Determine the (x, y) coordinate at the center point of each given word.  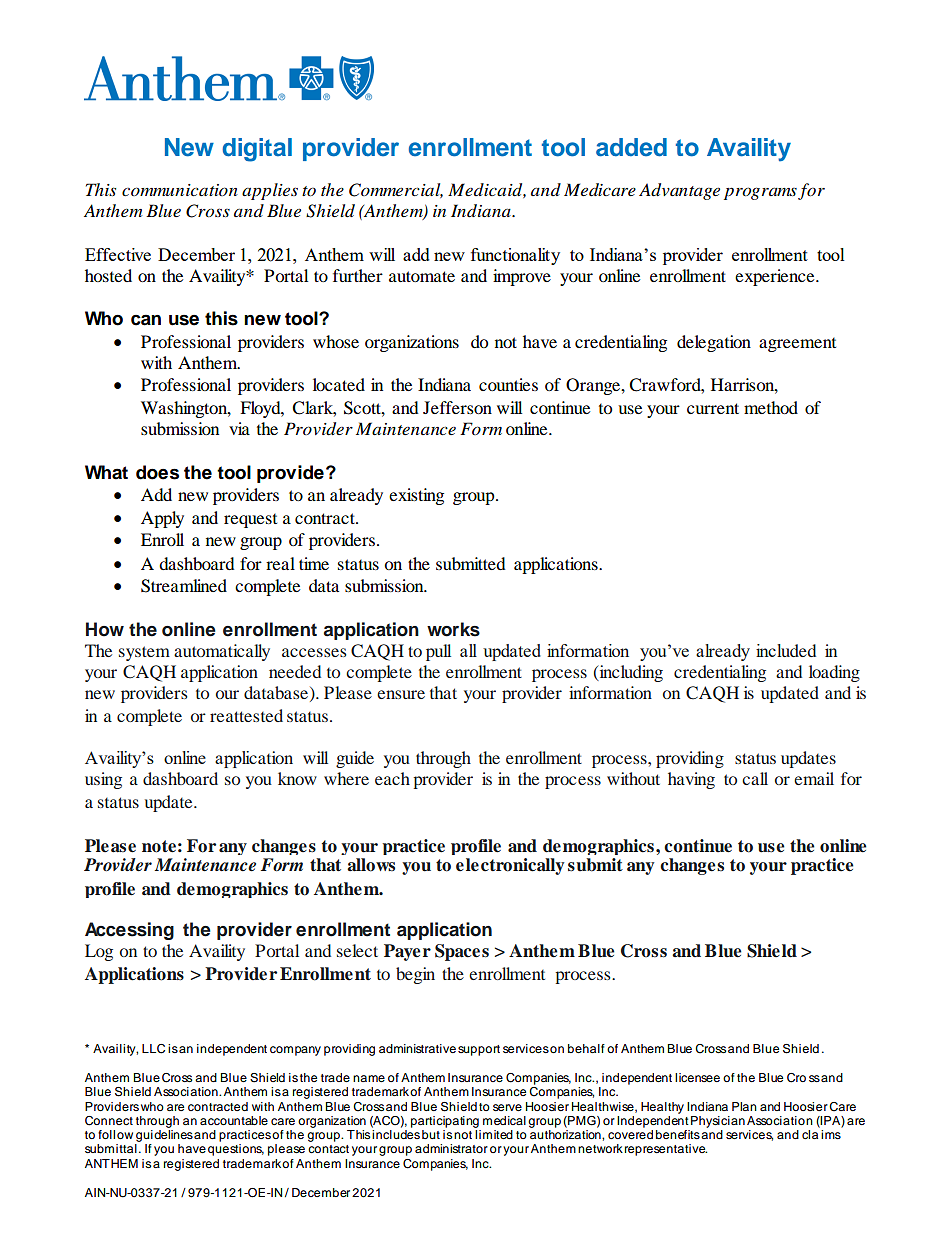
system (144, 653)
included (786, 650)
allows (371, 865)
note (159, 846)
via (239, 428)
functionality (515, 256)
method (771, 407)
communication (180, 190)
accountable (234, 1120)
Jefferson (457, 407)
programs (760, 193)
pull (438, 652)
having (691, 780)
